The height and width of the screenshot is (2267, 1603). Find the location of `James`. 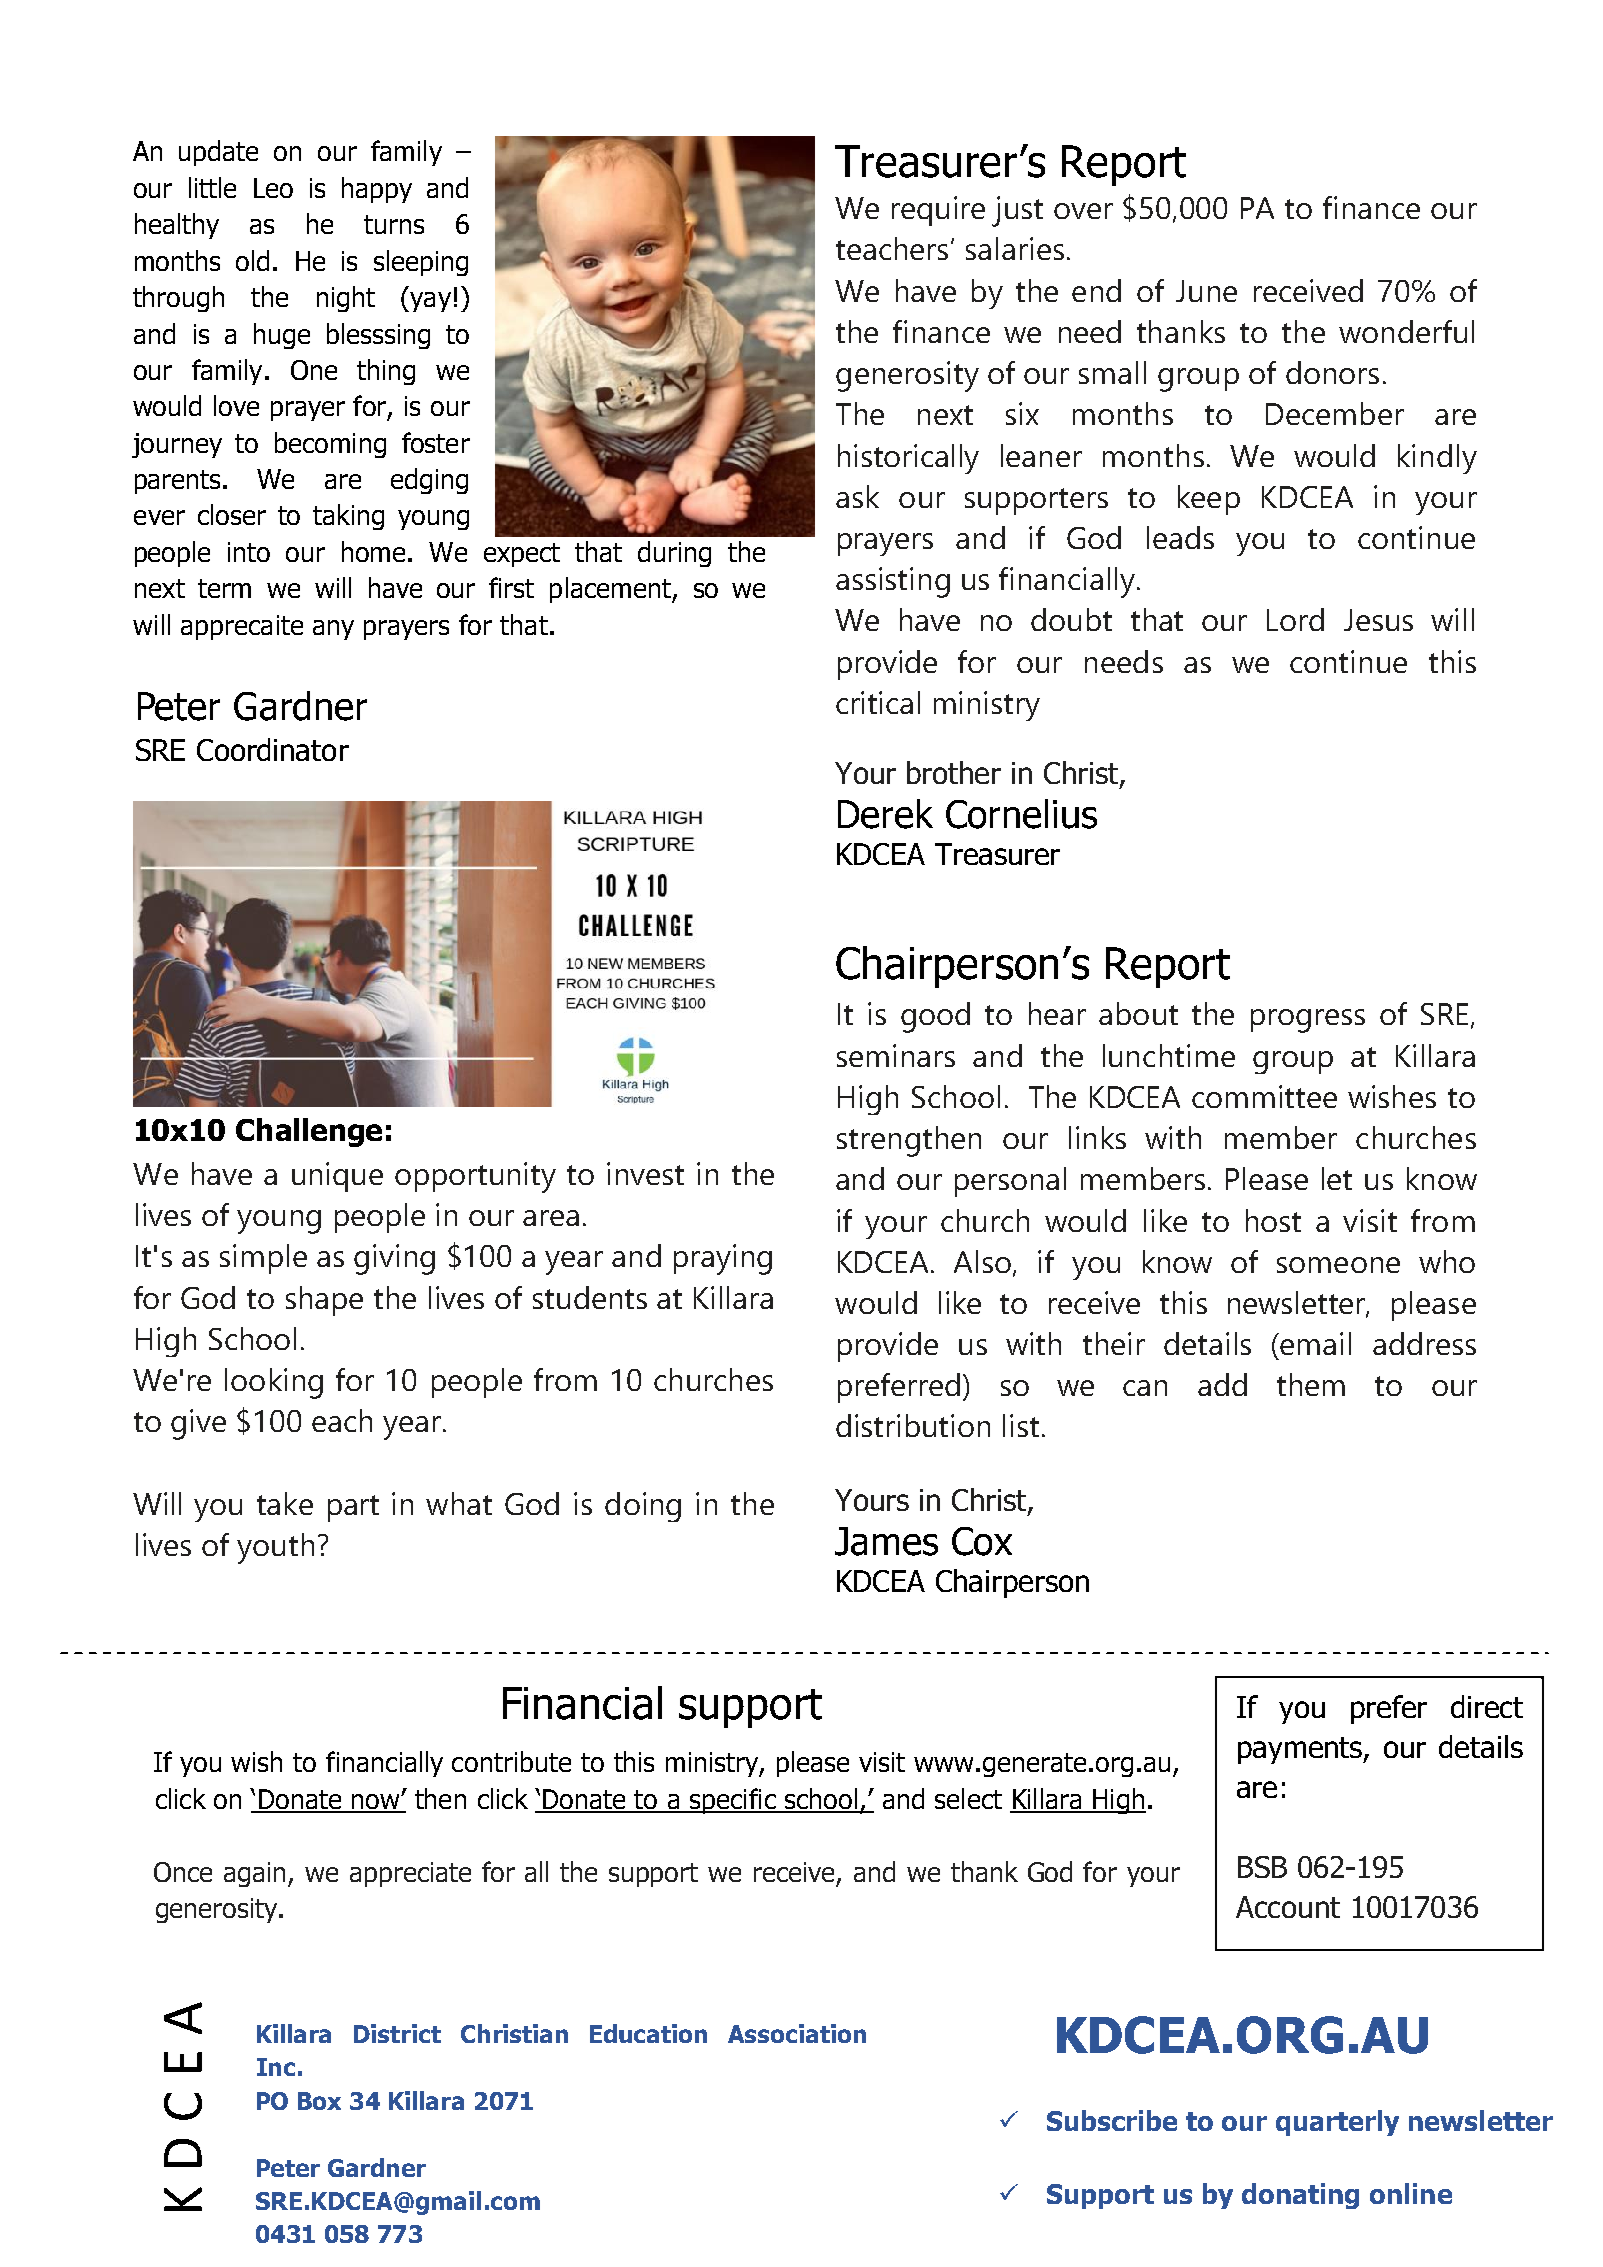

James is located at coordinates (886, 1541).
